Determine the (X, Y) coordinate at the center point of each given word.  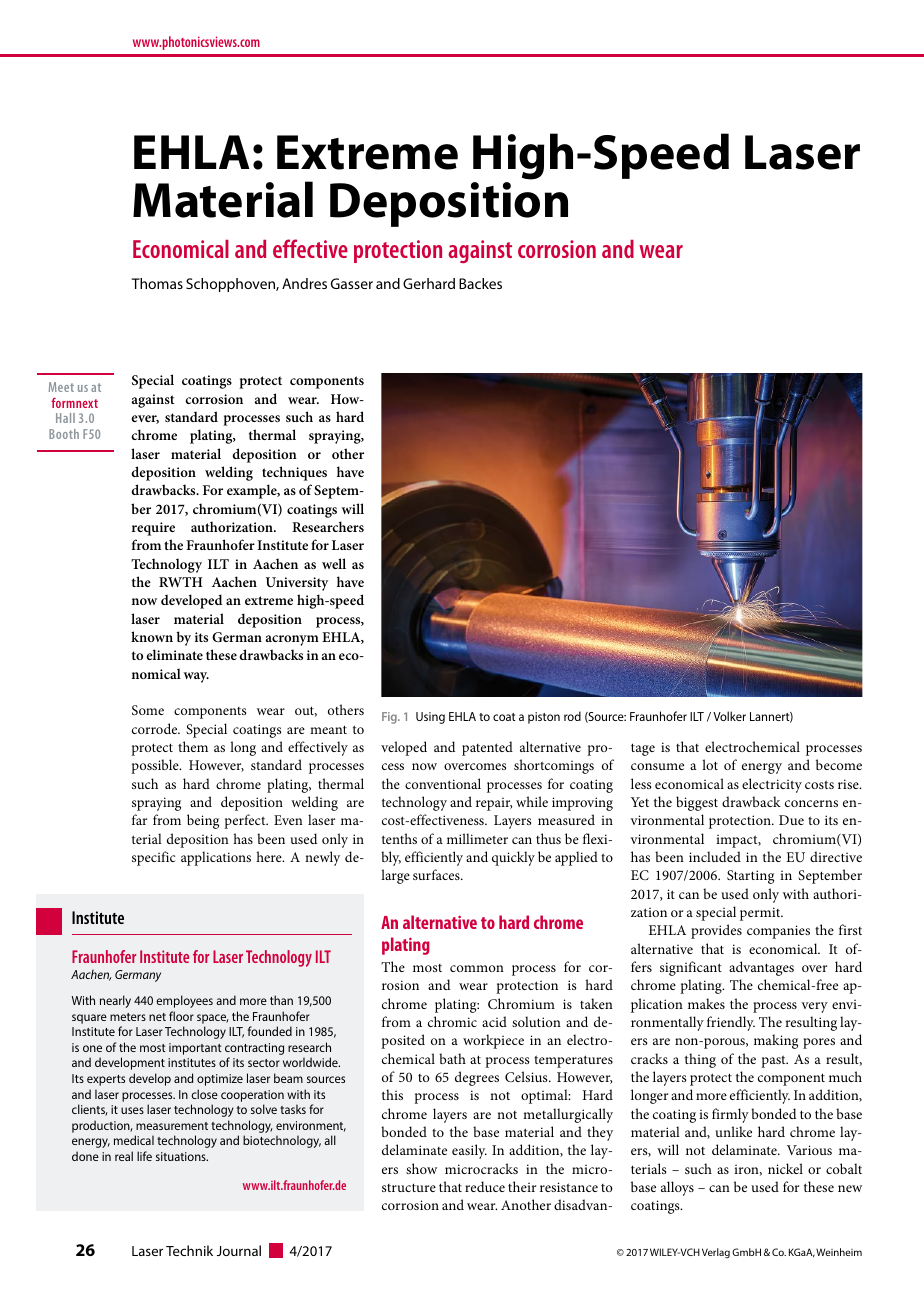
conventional (443, 783)
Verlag (716, 1253)
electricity (772, 785)
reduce (485, 1186)
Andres (304, 283)
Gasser (352, 283)
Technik (189, 1250)
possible (156, 766)
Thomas (157, 283)
